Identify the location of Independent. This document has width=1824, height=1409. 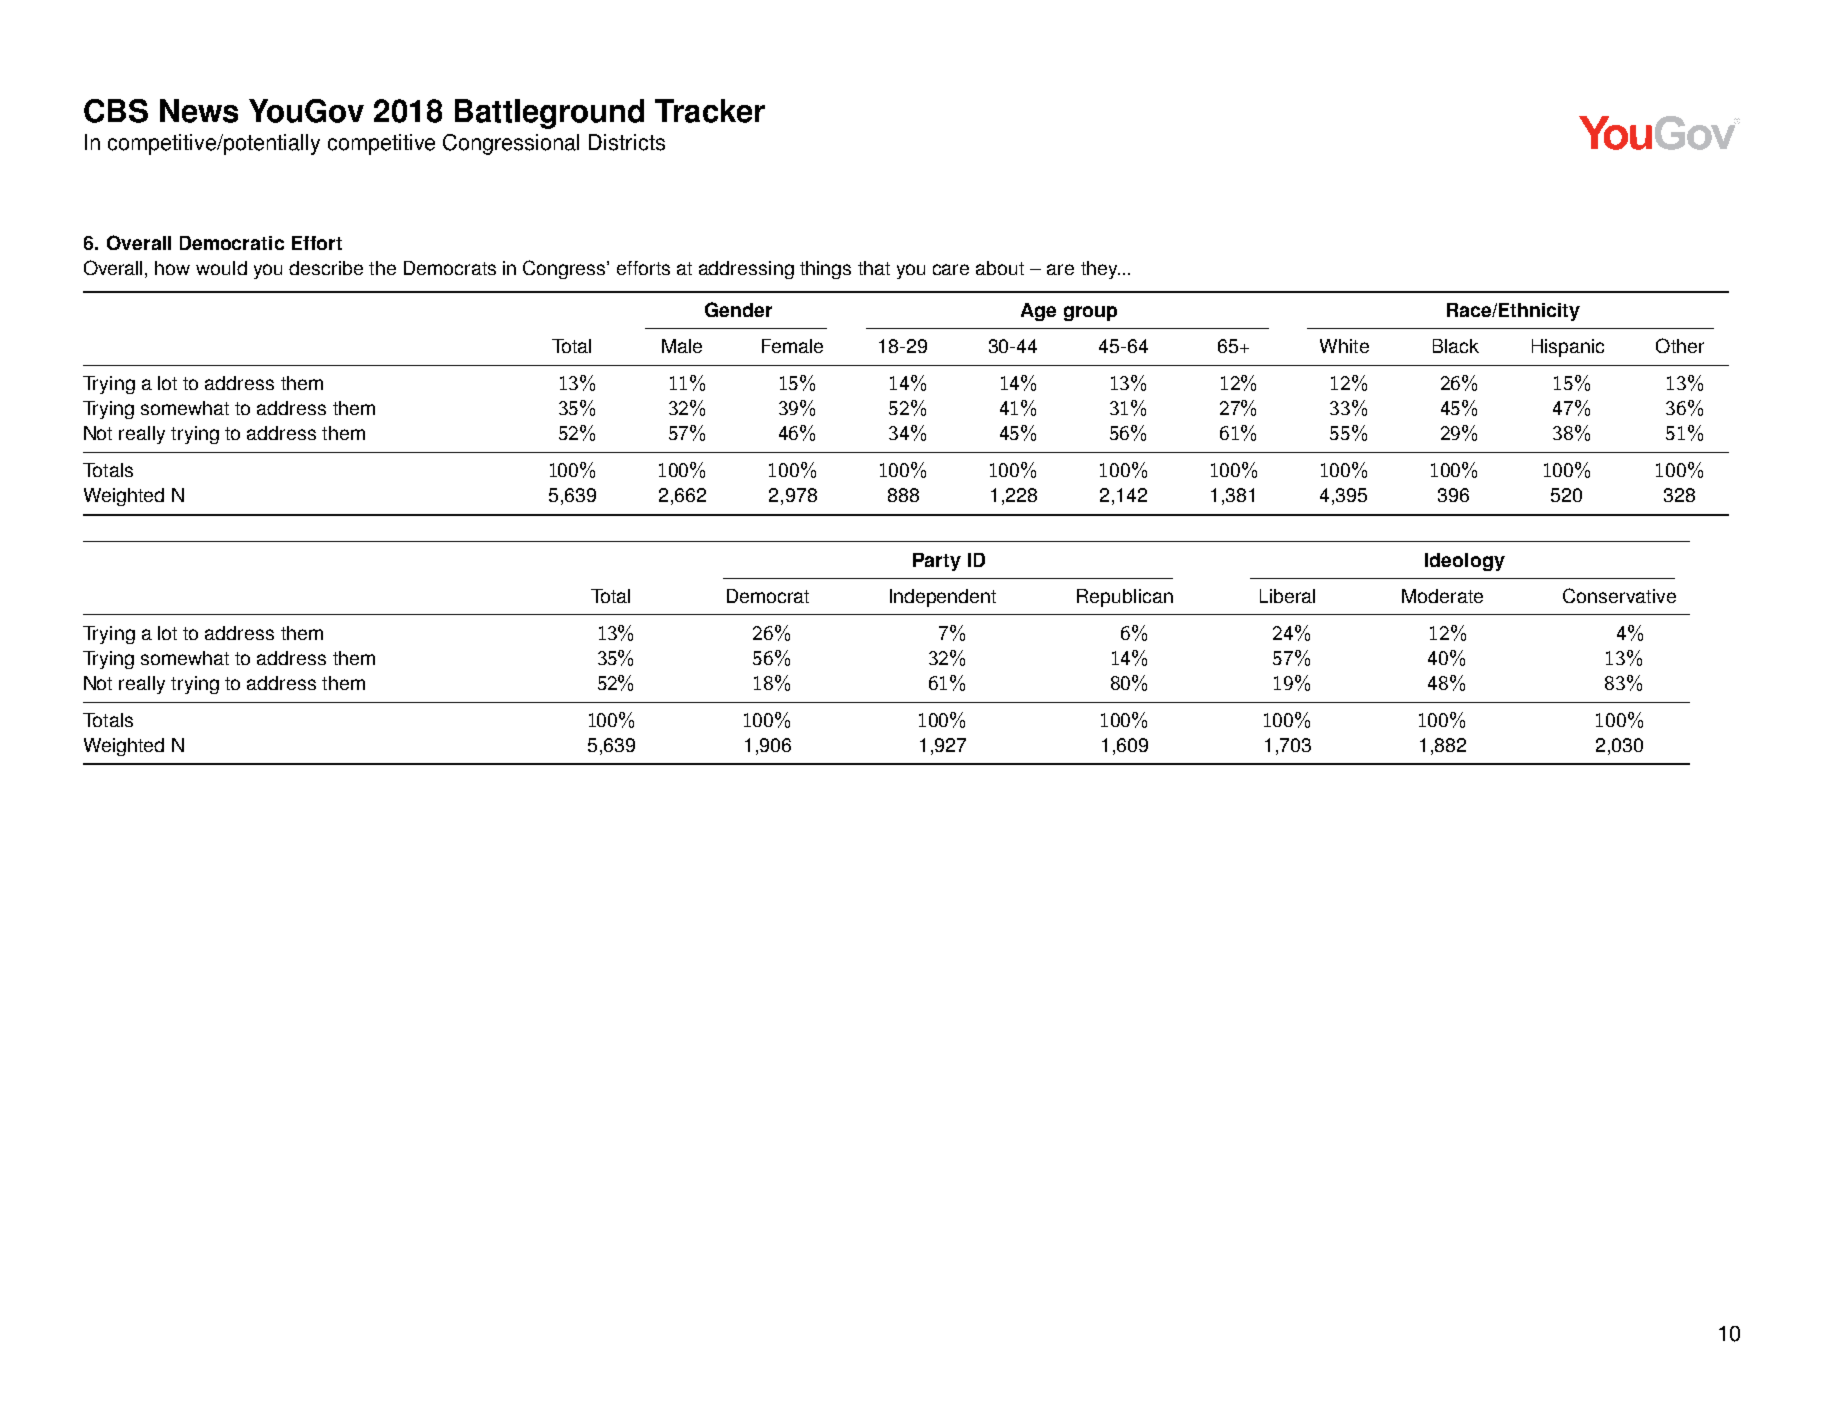
(943, 598).
